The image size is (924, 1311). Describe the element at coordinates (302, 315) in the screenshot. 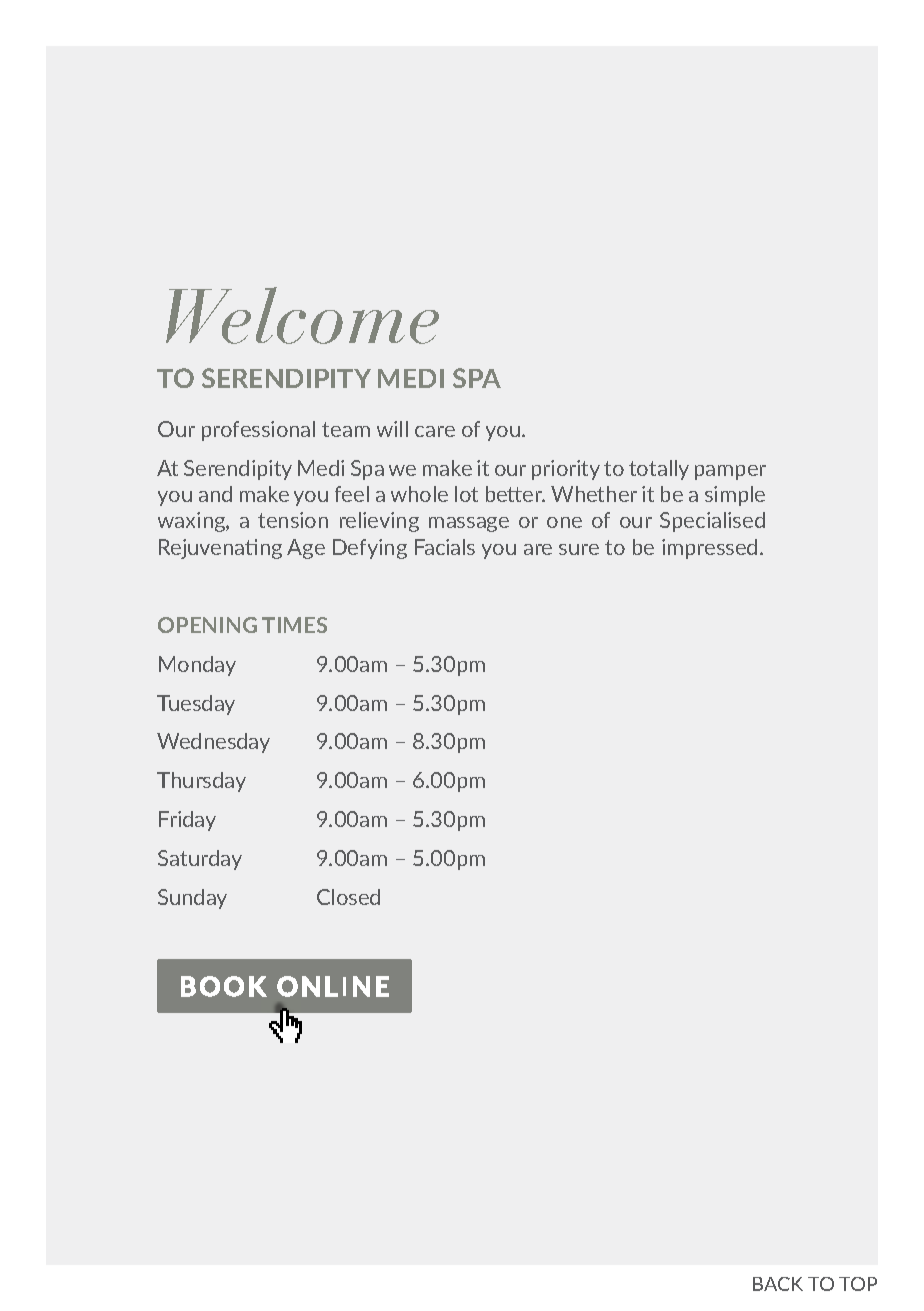

I see `Welcome` at that location.
